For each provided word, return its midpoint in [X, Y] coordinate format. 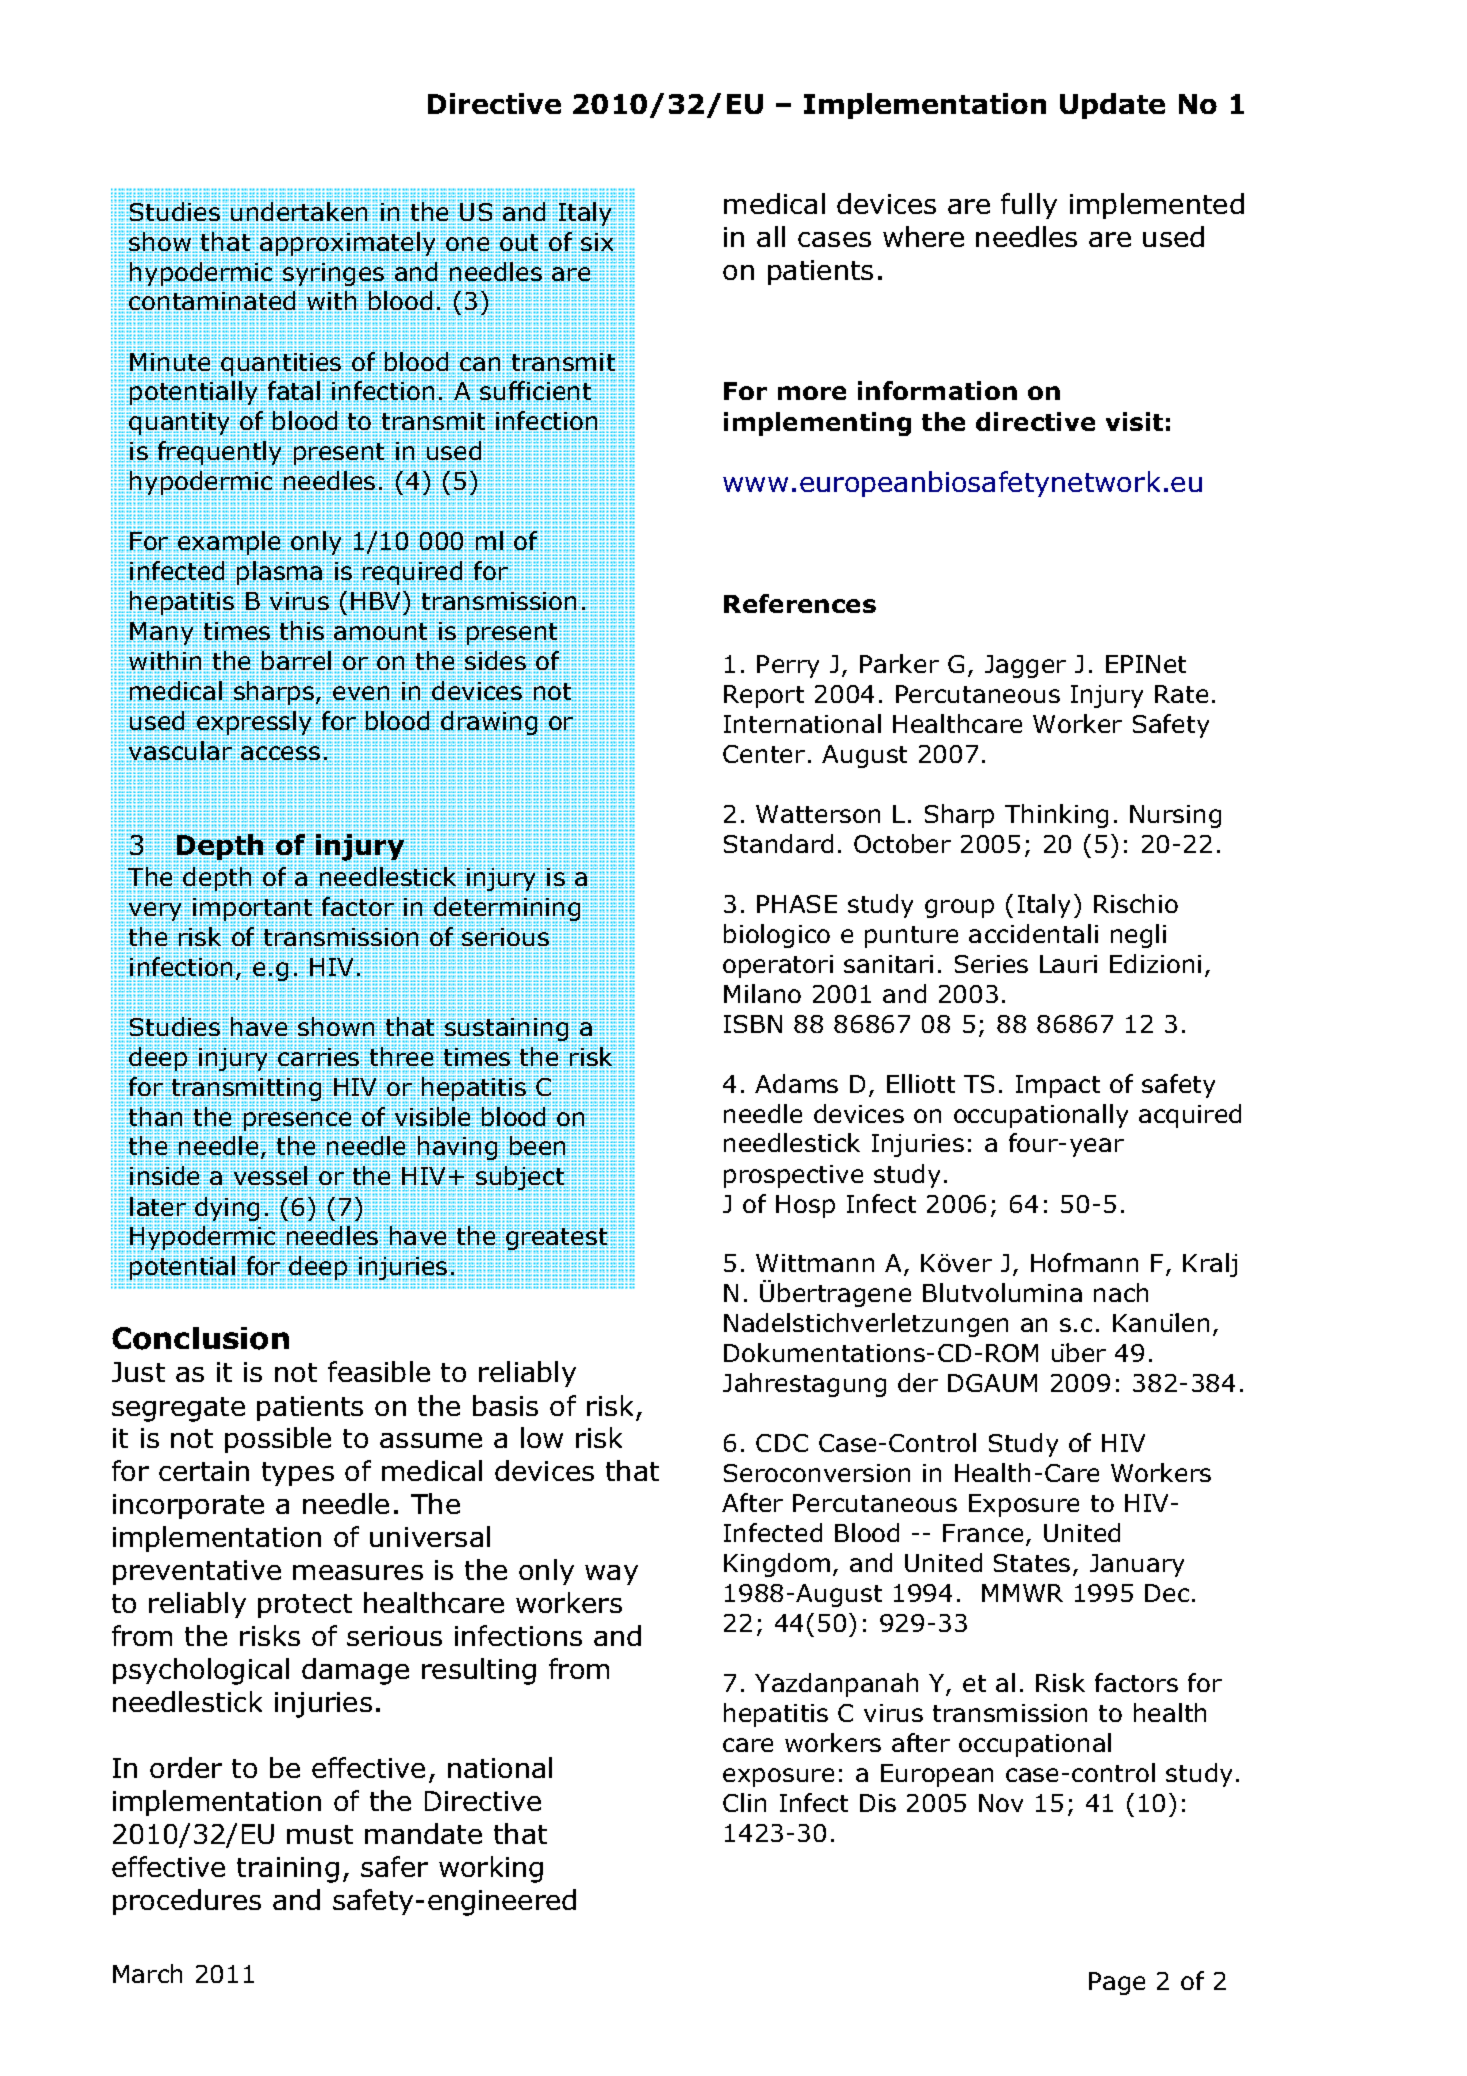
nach [1121, 1292]
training [288, 1870]
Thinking [1056, 816]
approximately [349, 243]
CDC [782, 1443]
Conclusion [200, 1338]
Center [764, 754]
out [518, 242]
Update [1112, 106]
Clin [744, 1802]
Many [162, 634]
